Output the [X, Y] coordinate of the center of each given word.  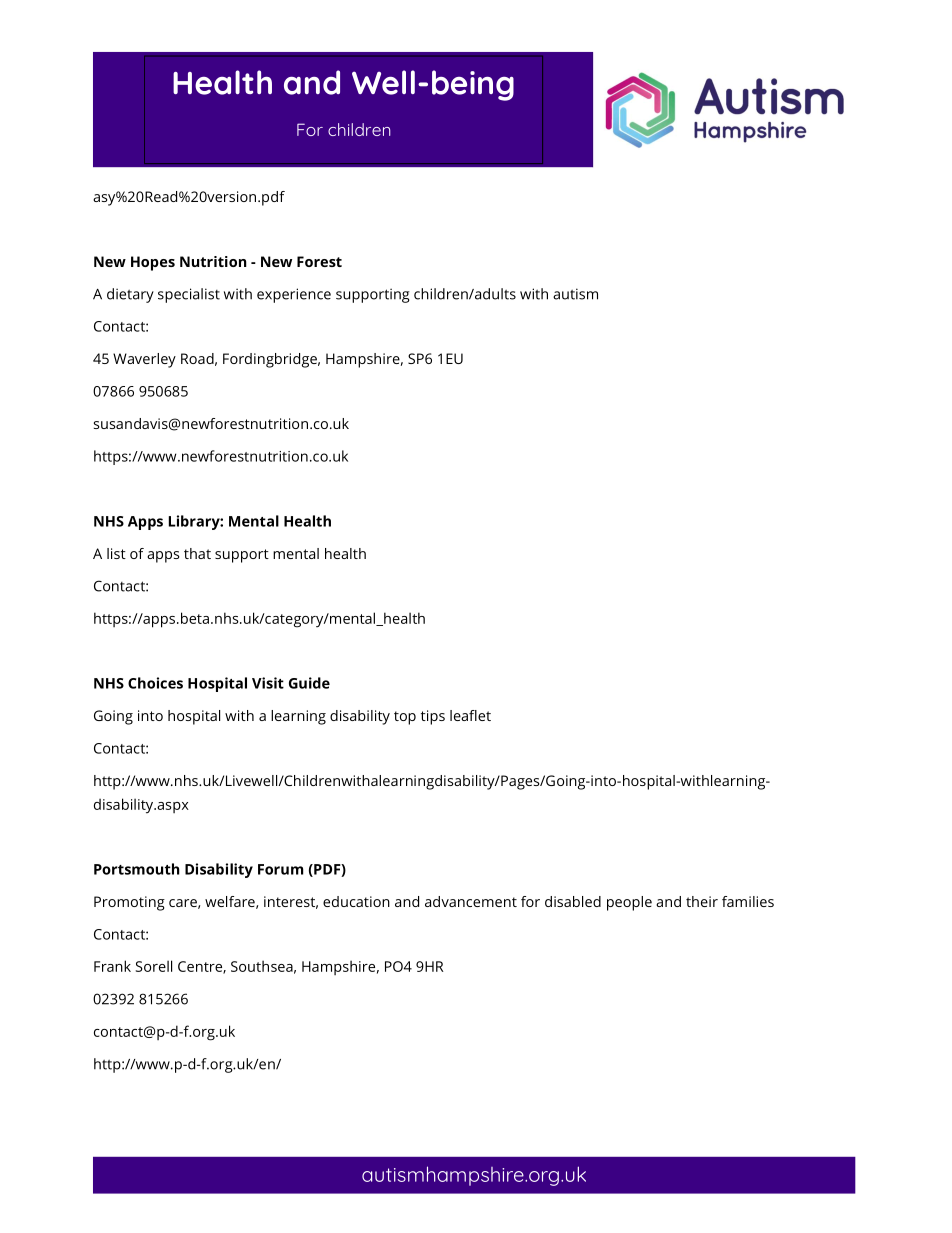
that [197, 553]
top [405, 718]
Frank [112, 966]
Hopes [153, 263]
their [702, 901]
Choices [155, 683]
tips [433, 717]
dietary [130, 295]
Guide [309, 683]
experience [294, 295]
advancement [471, 901]
